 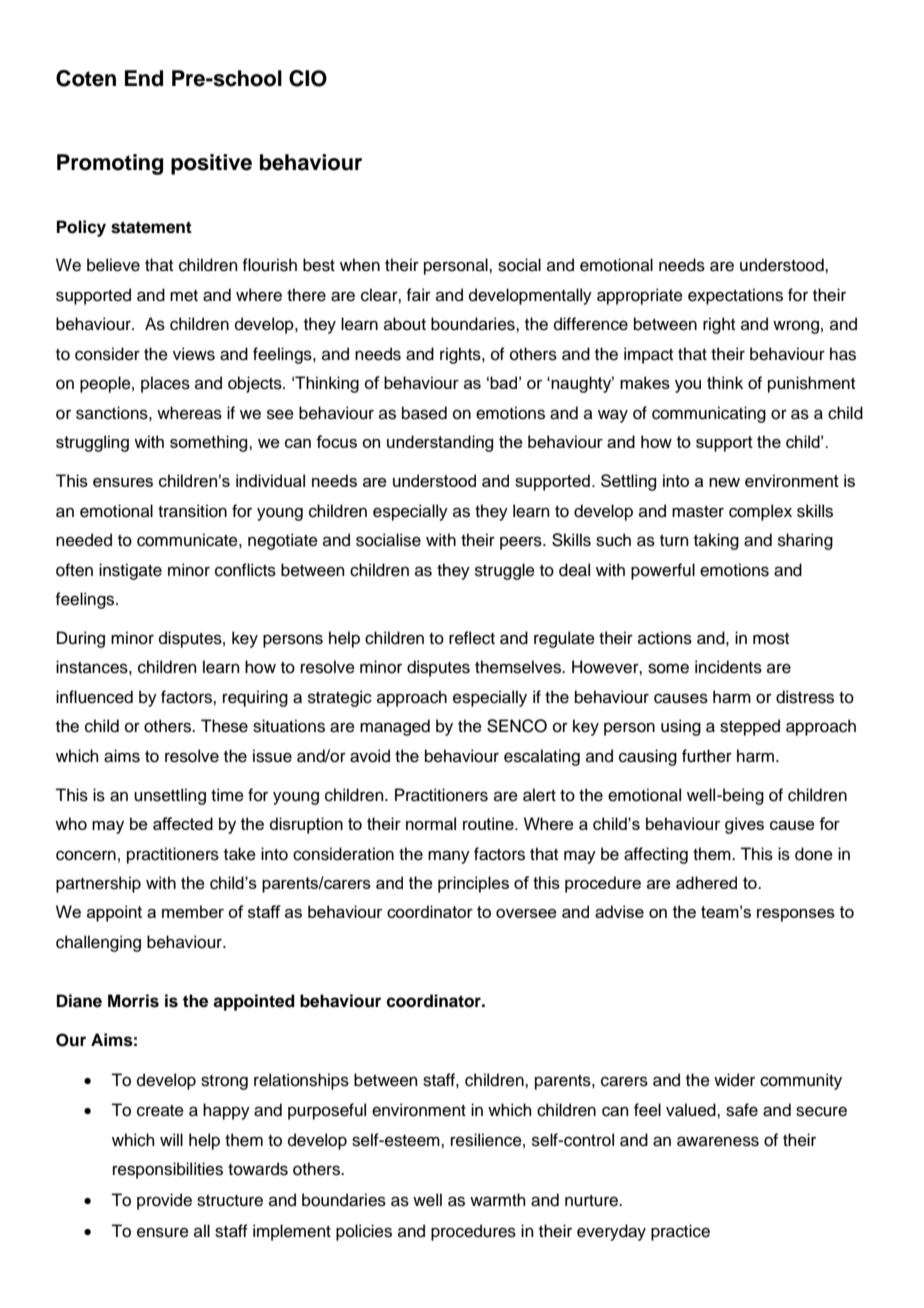 What do you see at coordinates (718, 1141) in the screenshot?
I see `awareness` at bounding box center [718, 1141].
